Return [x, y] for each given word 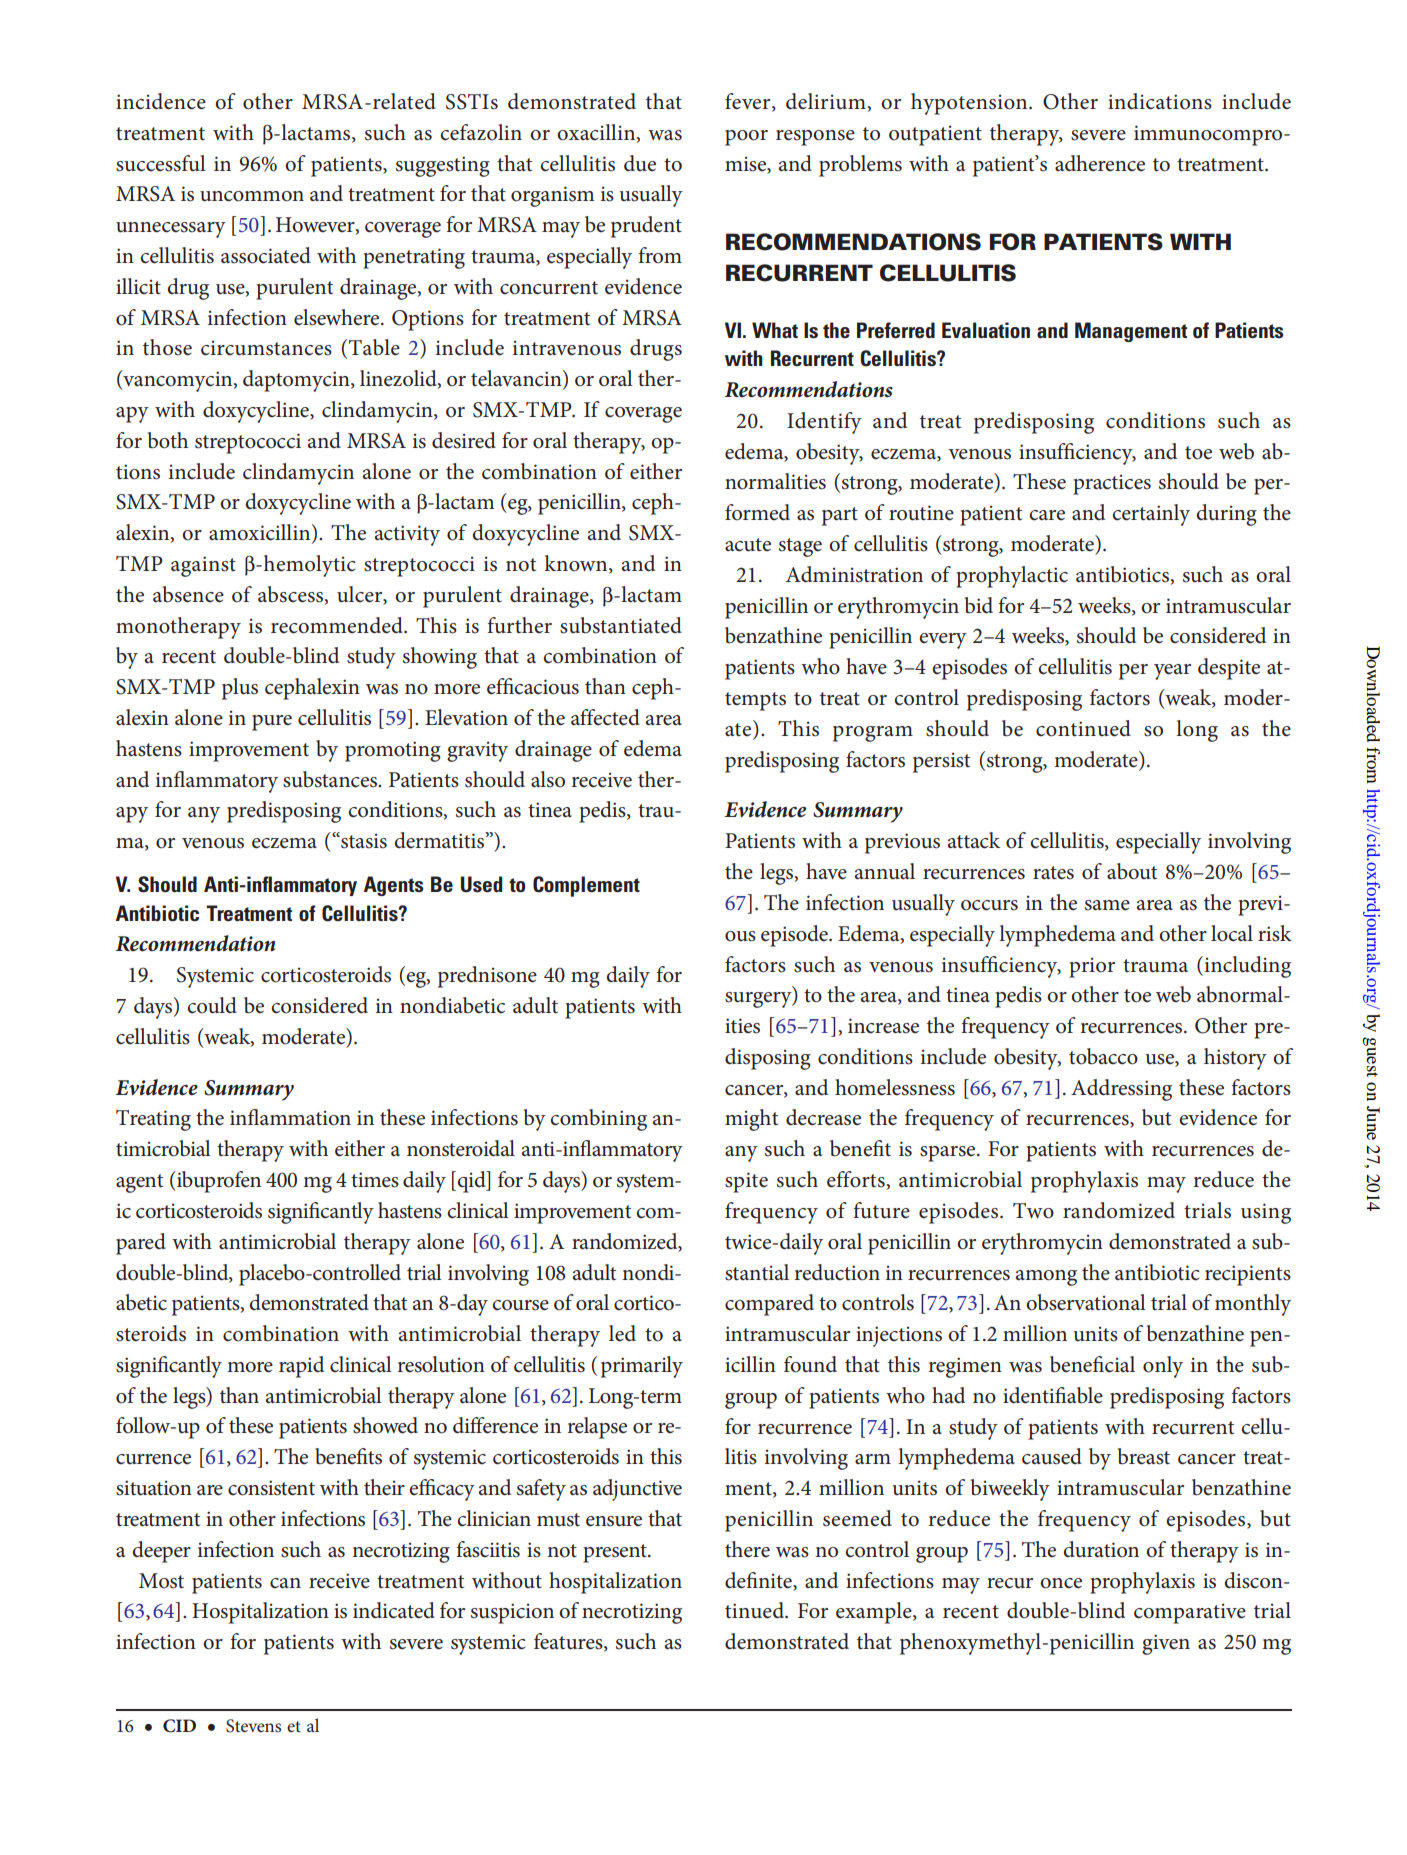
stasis [363, 840]
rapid [301, 1367]
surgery [759, 1000]
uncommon [252, 196]
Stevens [253, 1726]
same [1107, 905]
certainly [1151, 515]
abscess [292, 595]
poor [746, 138]
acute [748, 545]
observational [1086, 1302]
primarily [642, 1367]
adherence [1100, 163]
